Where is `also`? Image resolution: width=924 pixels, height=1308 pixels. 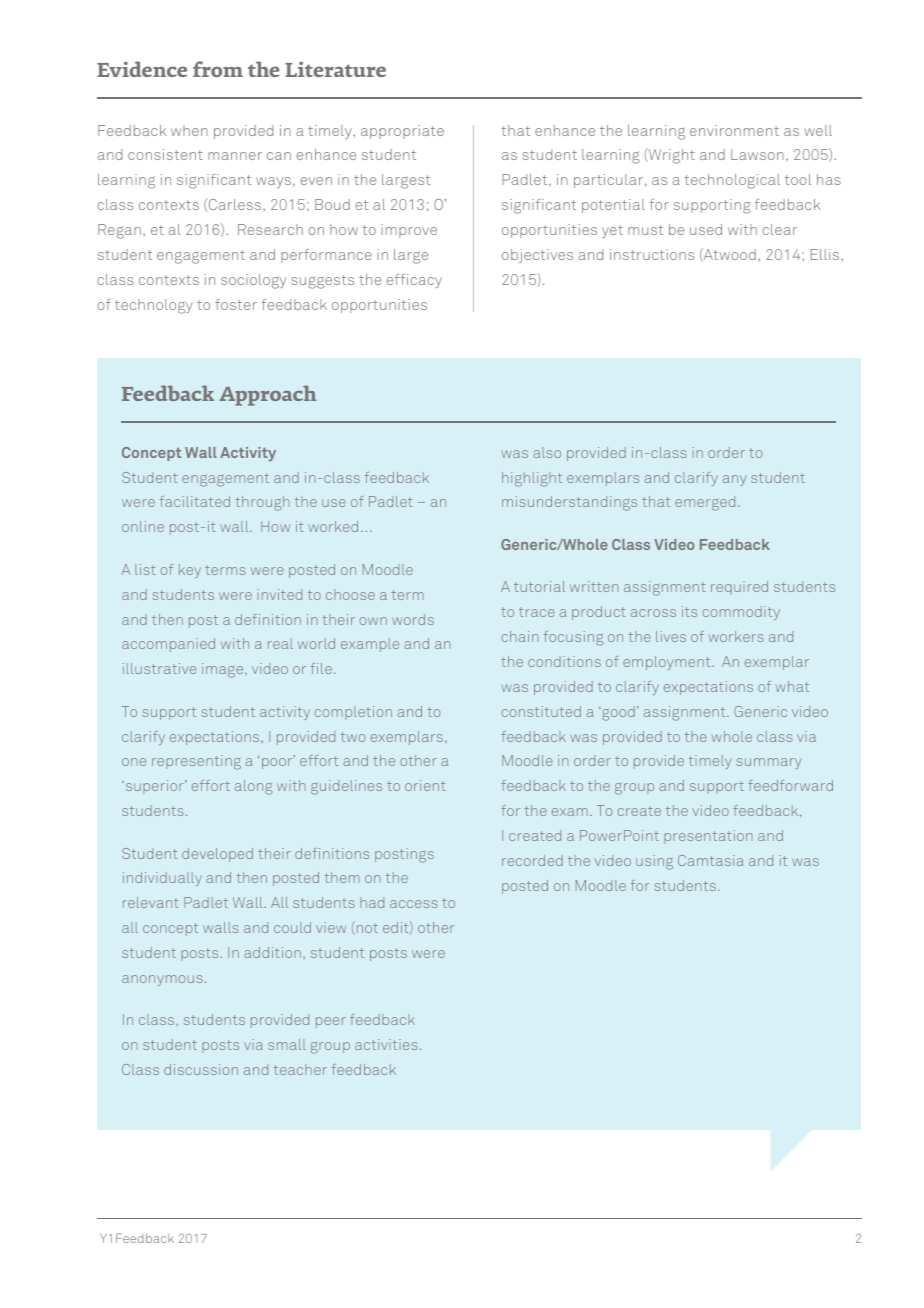 also is located at coordinates (547, 452).
